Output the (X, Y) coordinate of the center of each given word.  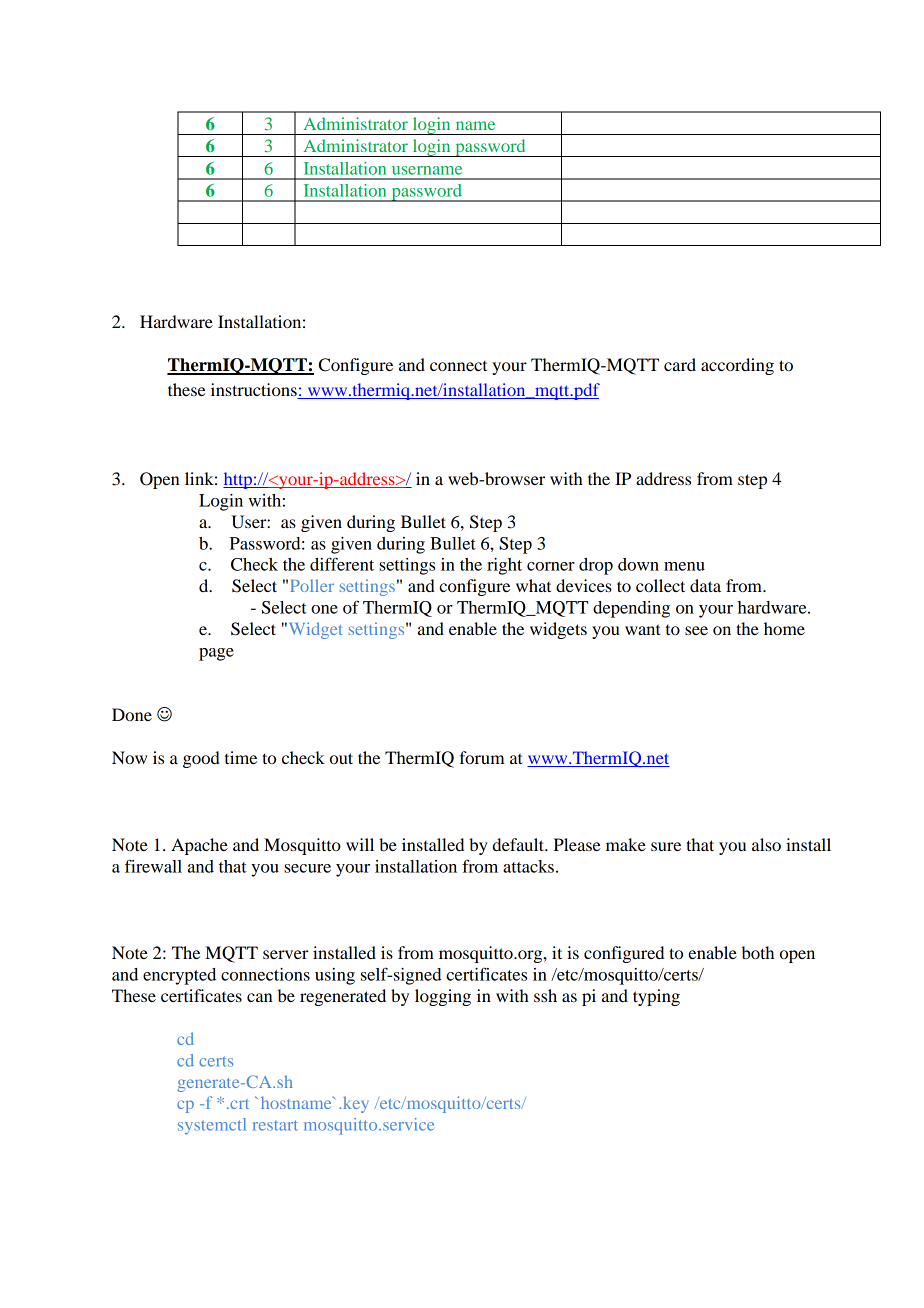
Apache (199, 846)
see (696, 630)
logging (443, 997)
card (680, 364)
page (216, 654)
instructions (254, 389)
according (737, 366)
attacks (528, 866)
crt (238, 1104)
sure (666, 846)
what (533, 585)
